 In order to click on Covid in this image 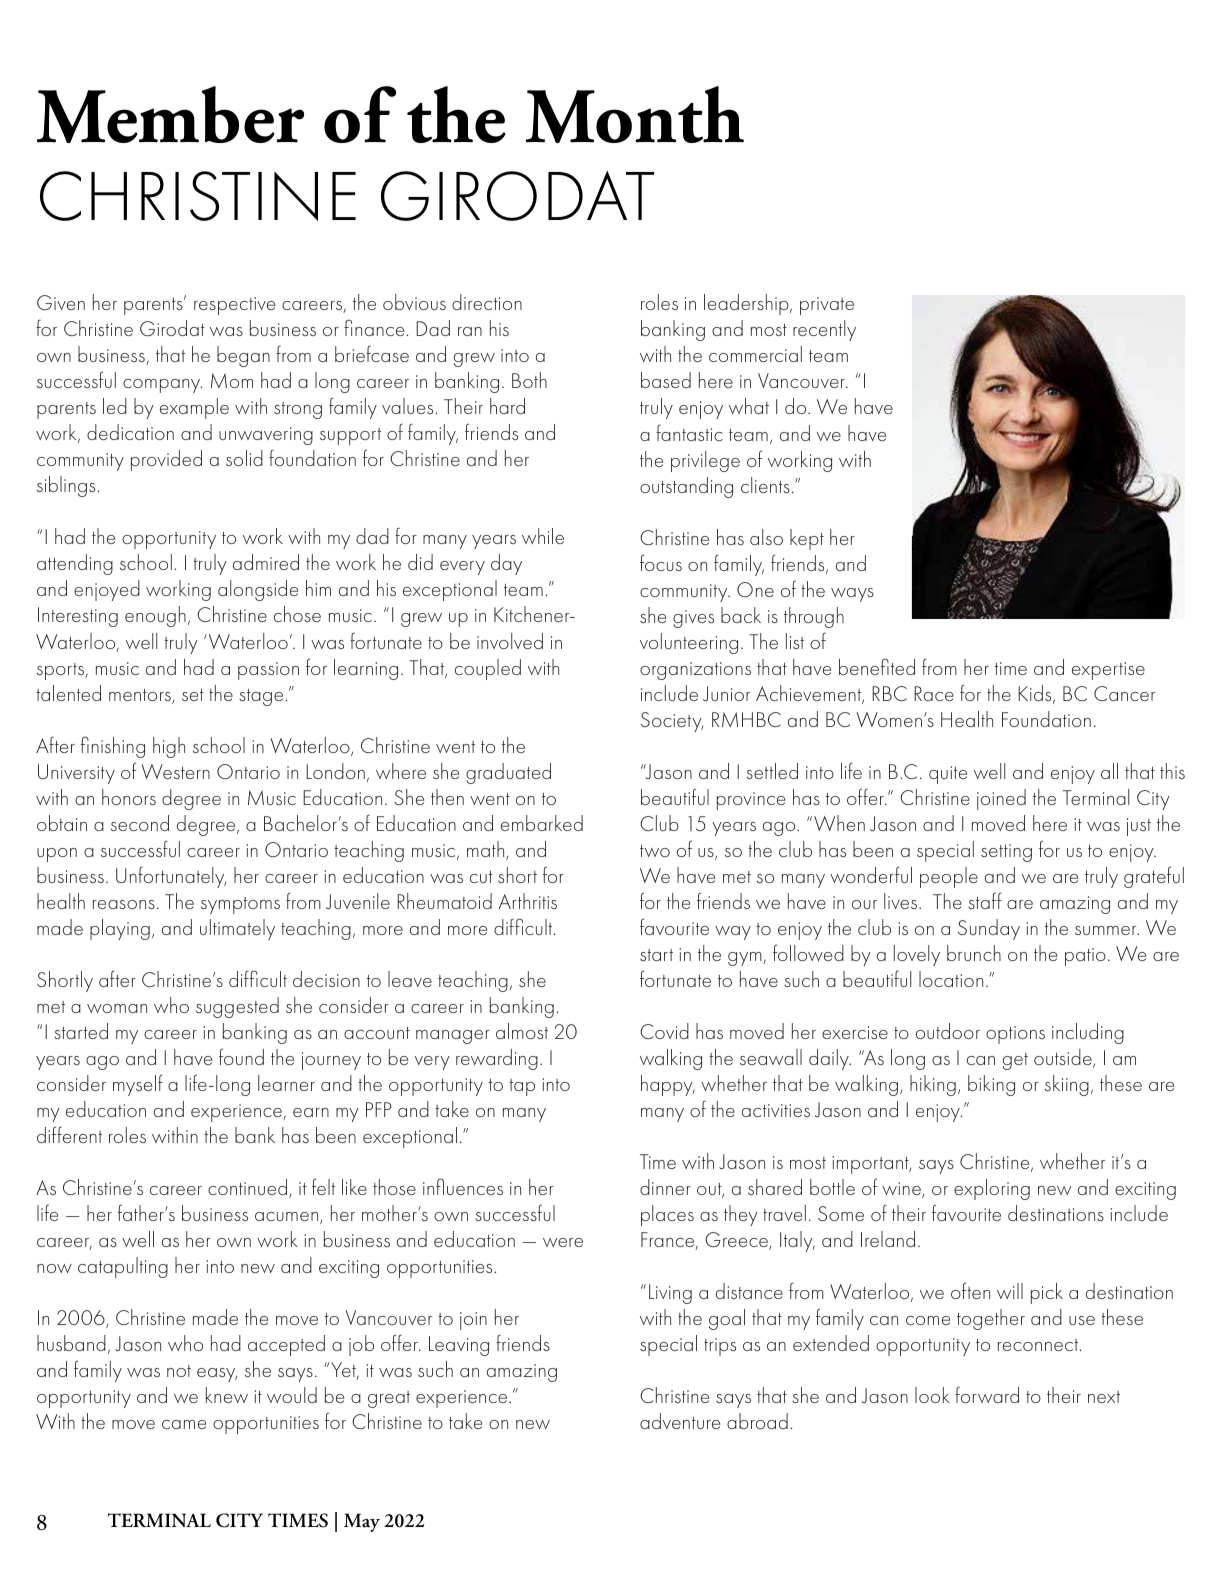, I will do `click(664, 1031)`.
